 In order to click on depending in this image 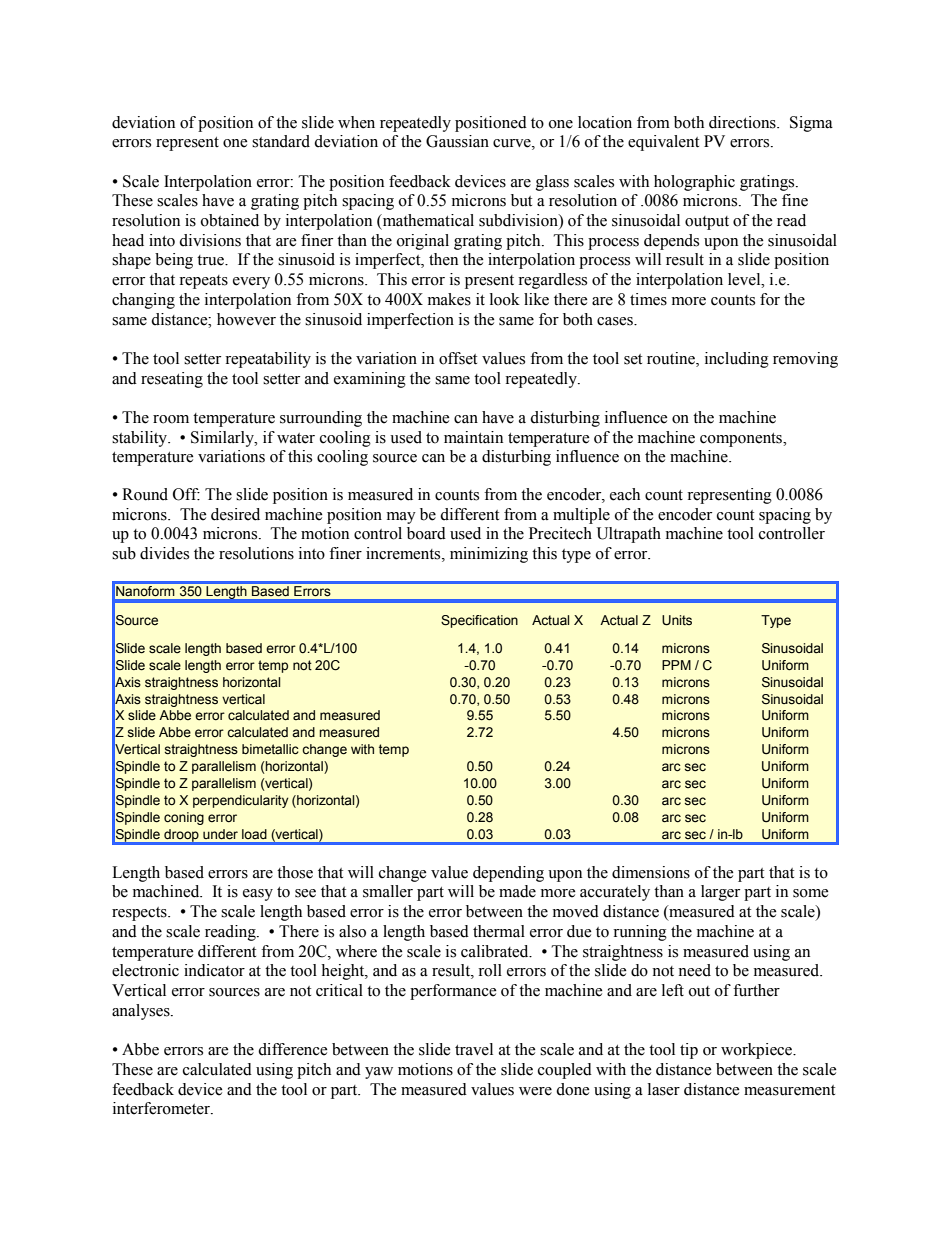, I will do `click(508, 874)`.
